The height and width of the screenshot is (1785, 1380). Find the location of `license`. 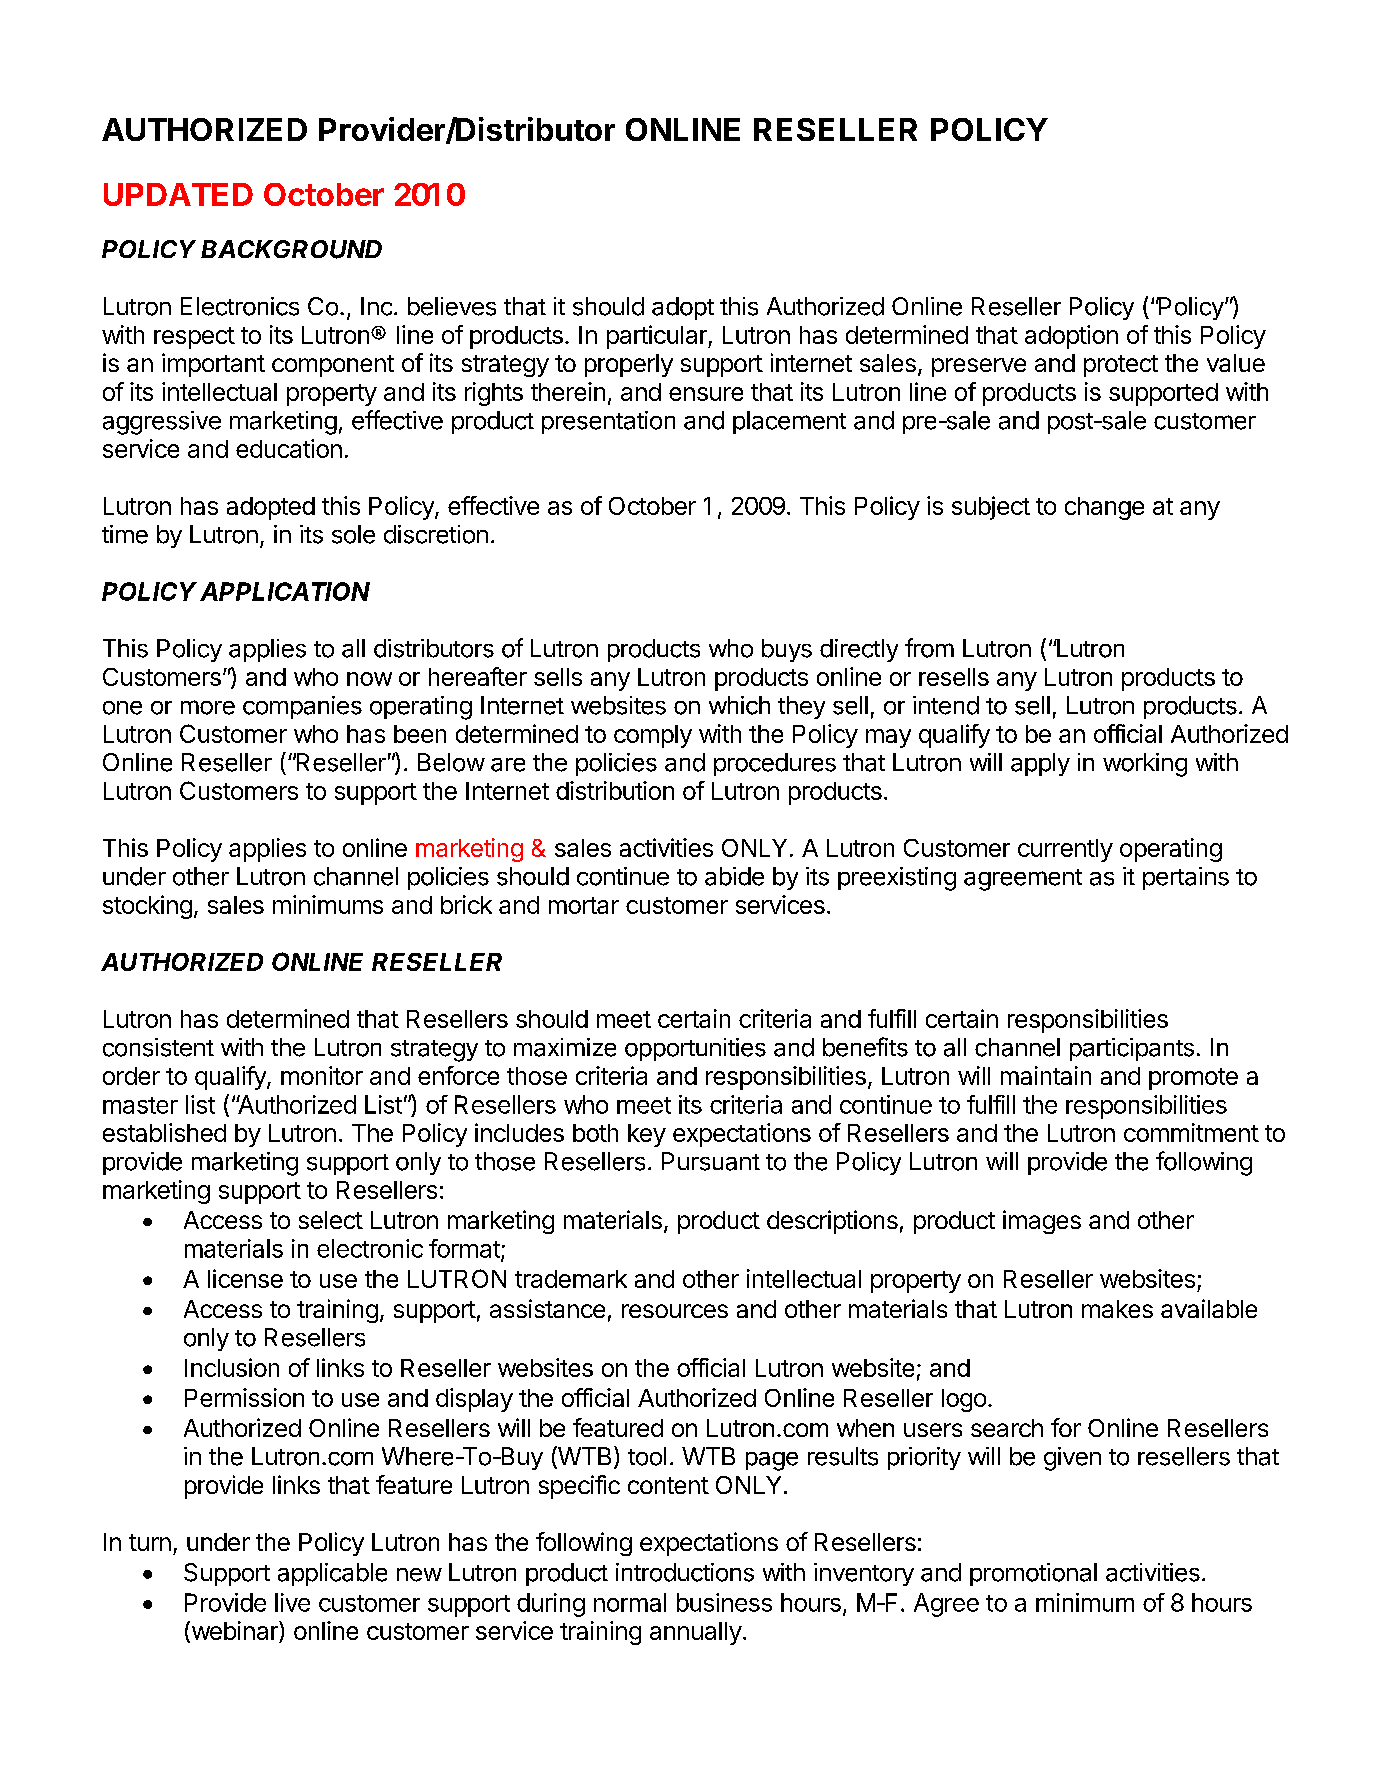

license is located at coordinates (245, 1278).
